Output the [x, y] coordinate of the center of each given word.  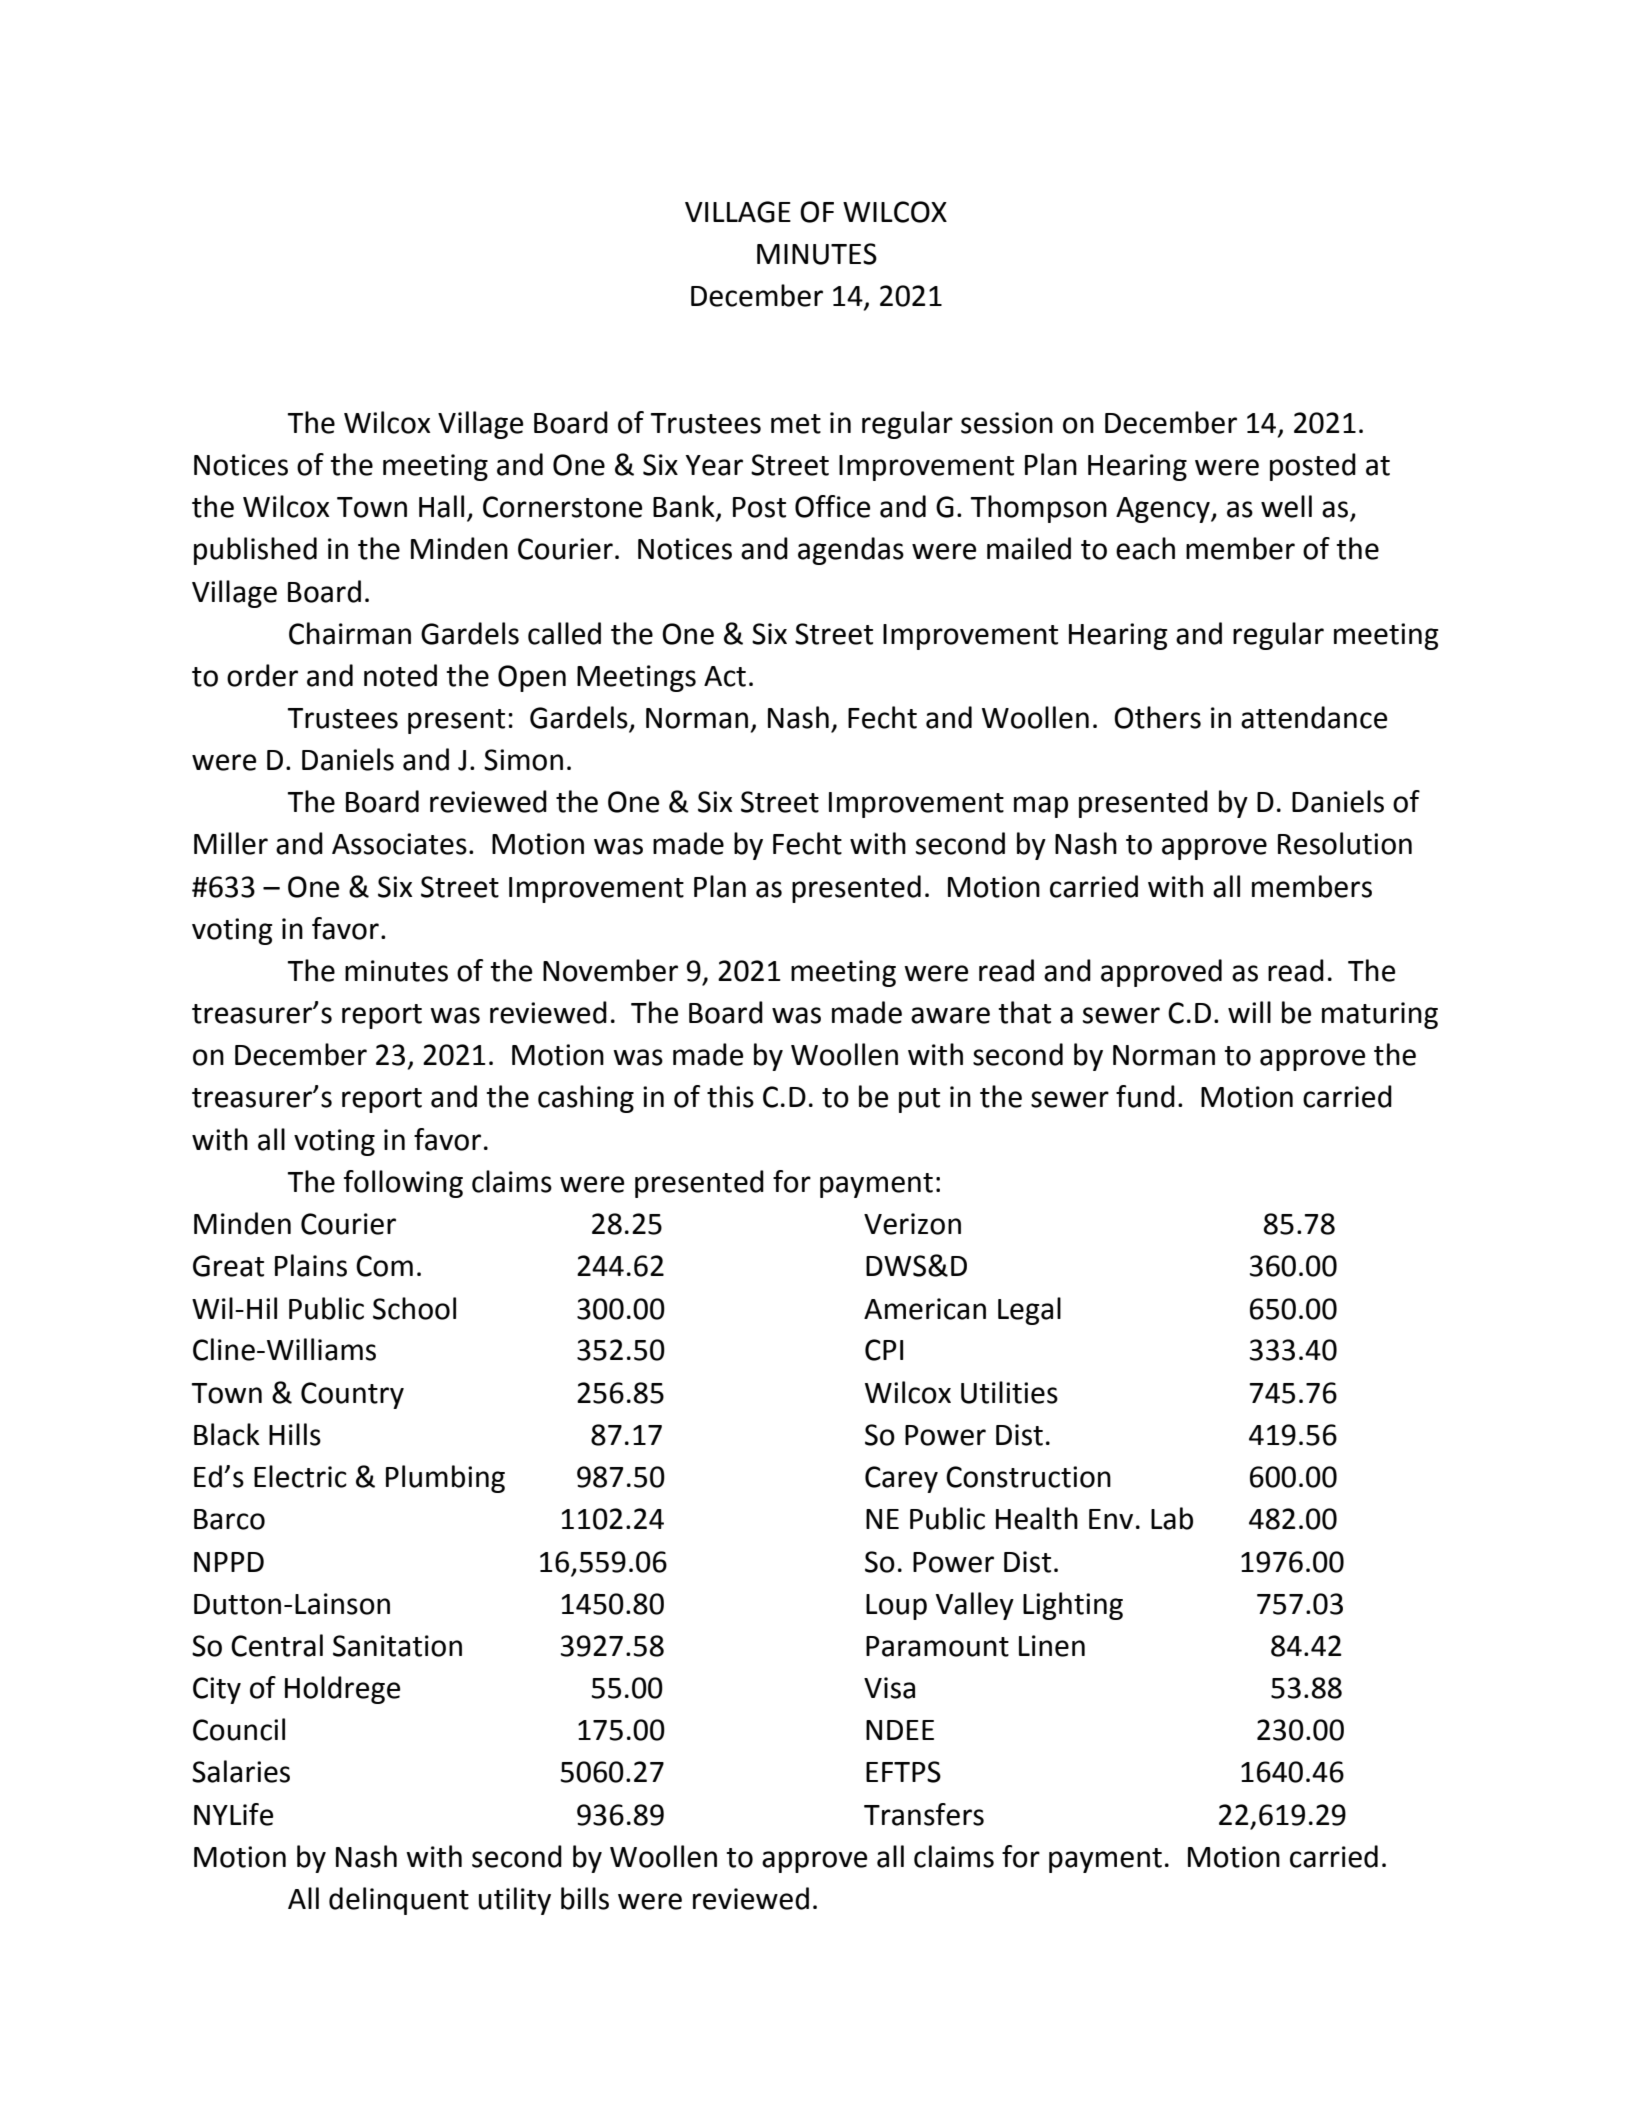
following [403, 1184]
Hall [441, 506]
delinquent [399, 1901]
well [1286, 506]
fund [1145, 1096]
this [730, 1096]
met [796, 424]
